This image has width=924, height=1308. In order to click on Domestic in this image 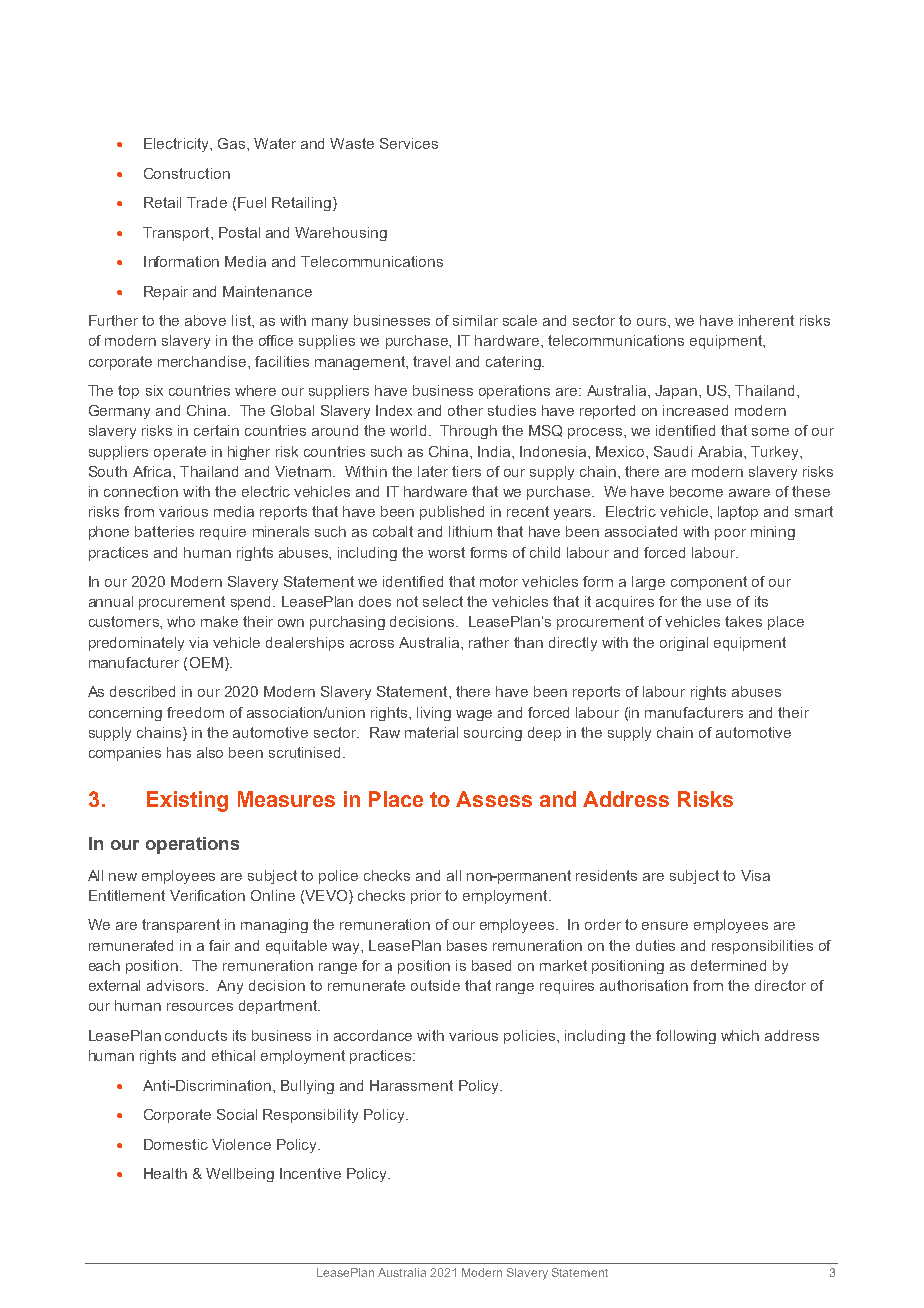, I will do `click(176, 1144)`.
